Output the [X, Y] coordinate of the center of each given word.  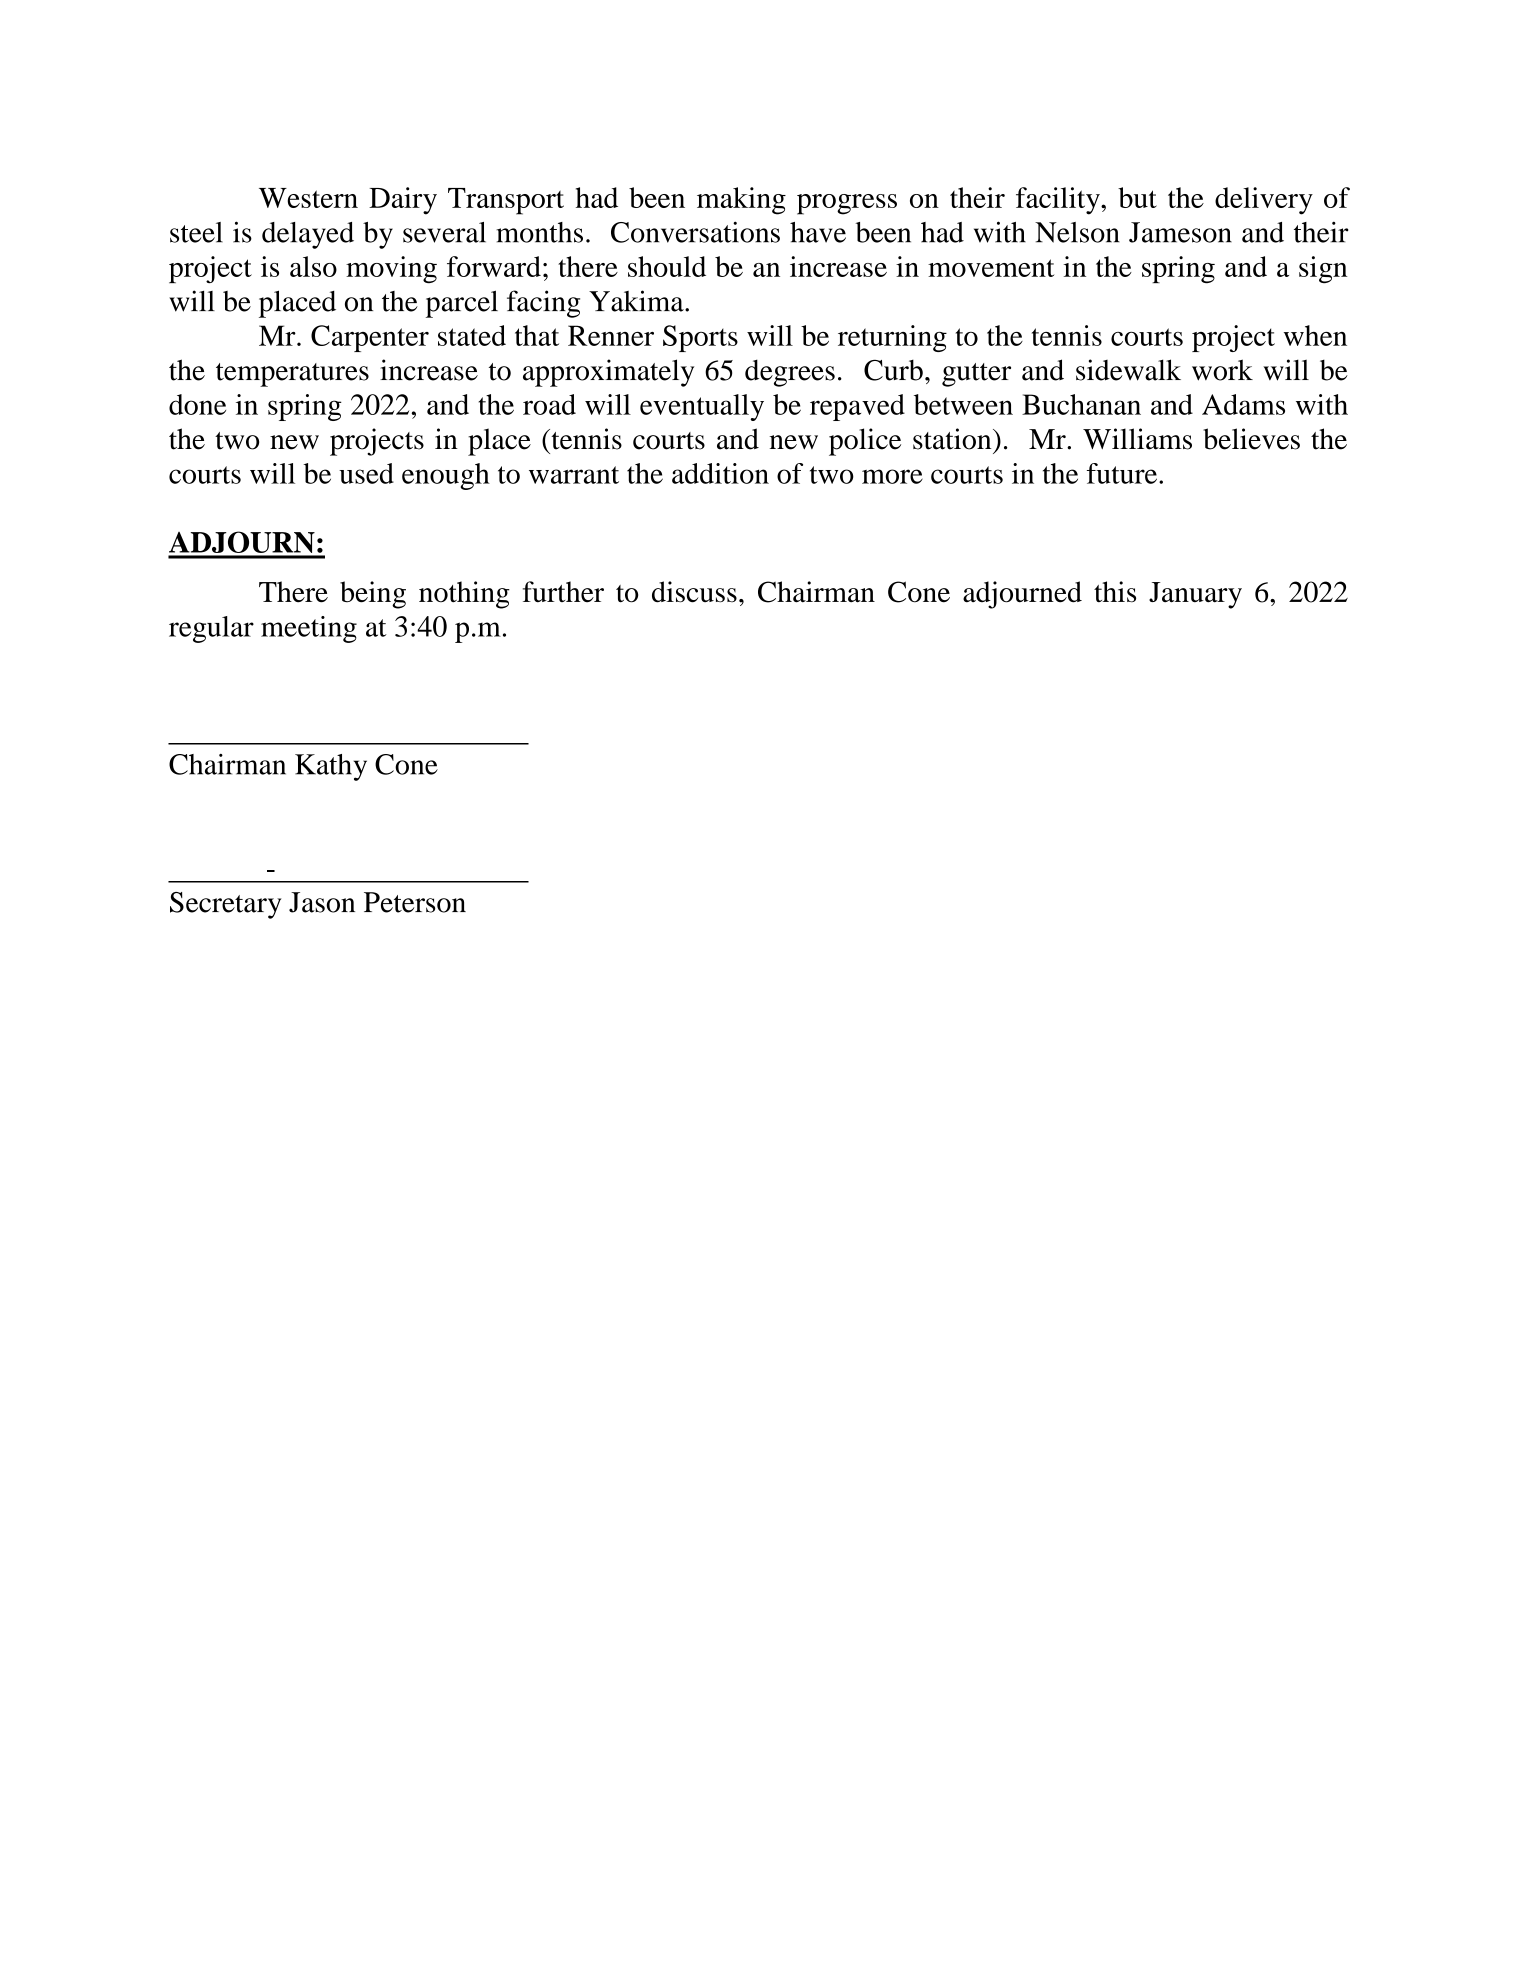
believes [1251, 439]
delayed [308, 235]
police [865, 442]
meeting [309, 629]
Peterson [415, 902]
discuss [694, 592]
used [366, 473]
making [741, 201]
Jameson [1180, 232]
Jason [322, 902]
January [1195, 595]
